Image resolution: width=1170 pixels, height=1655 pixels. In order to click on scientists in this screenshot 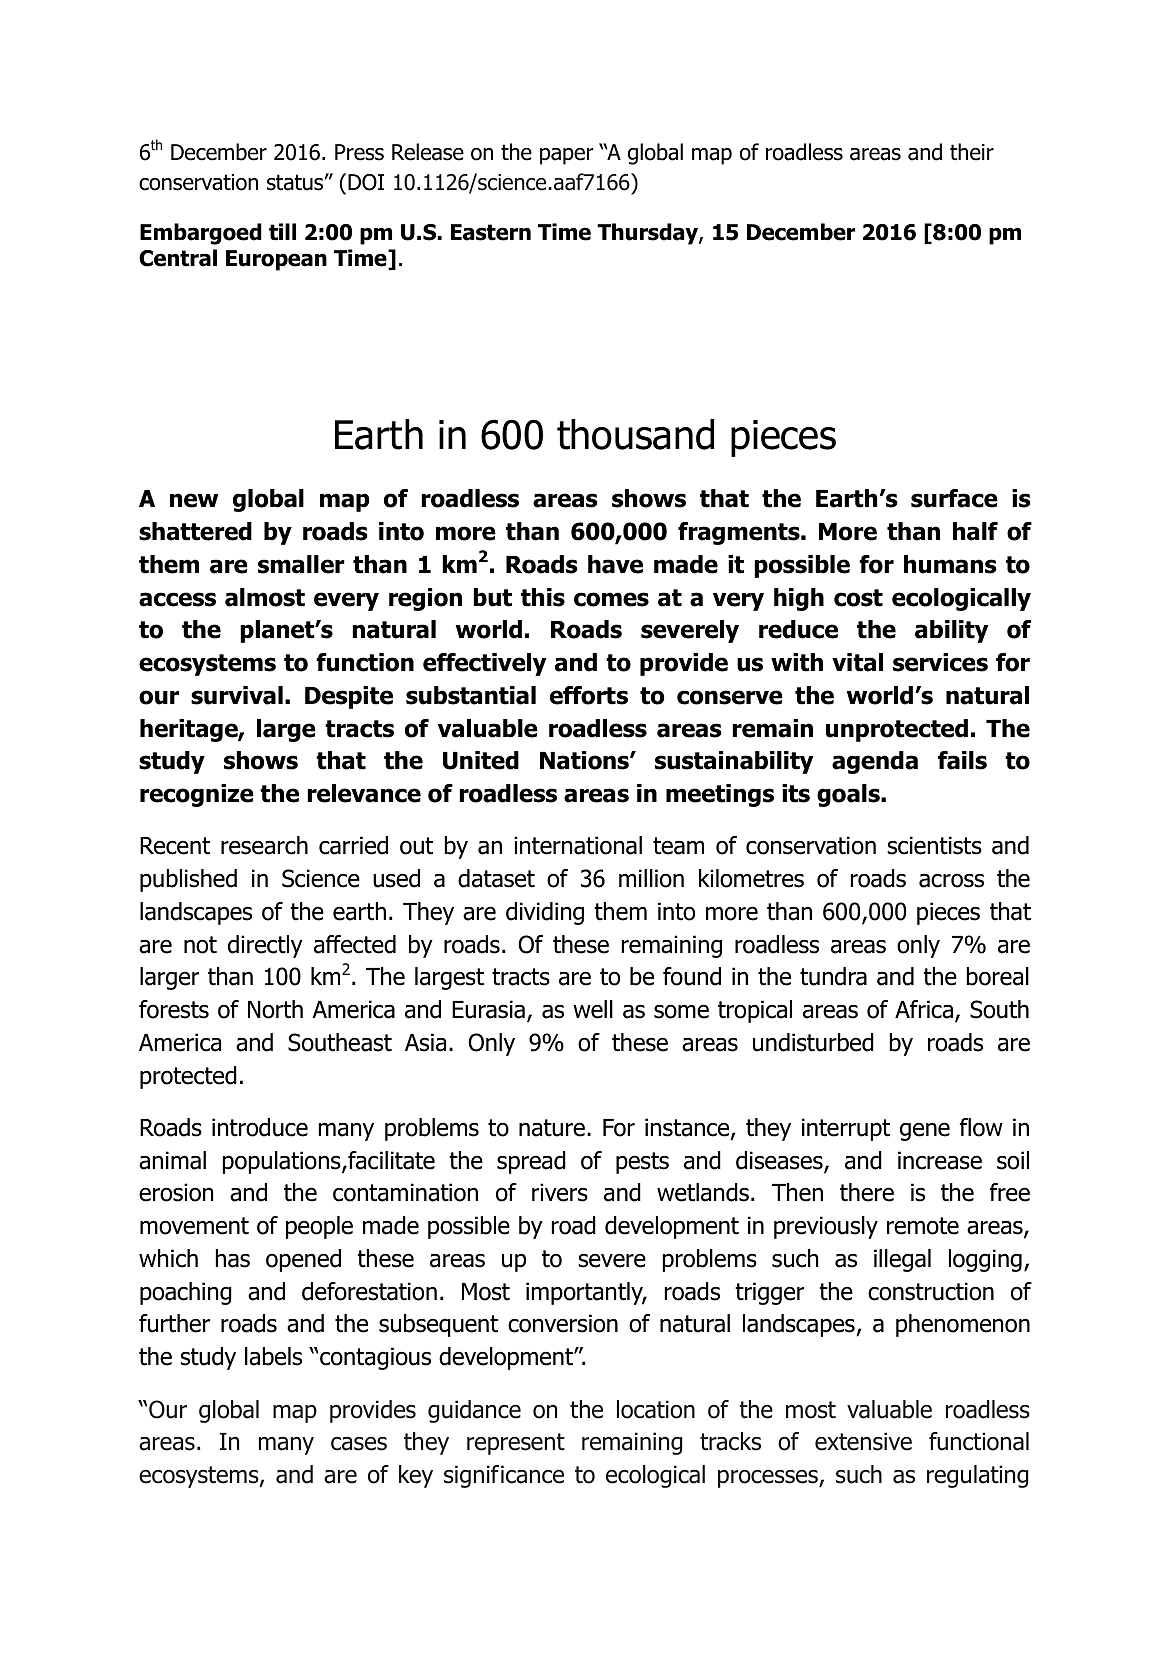, I will do `click(934, 845)`.
